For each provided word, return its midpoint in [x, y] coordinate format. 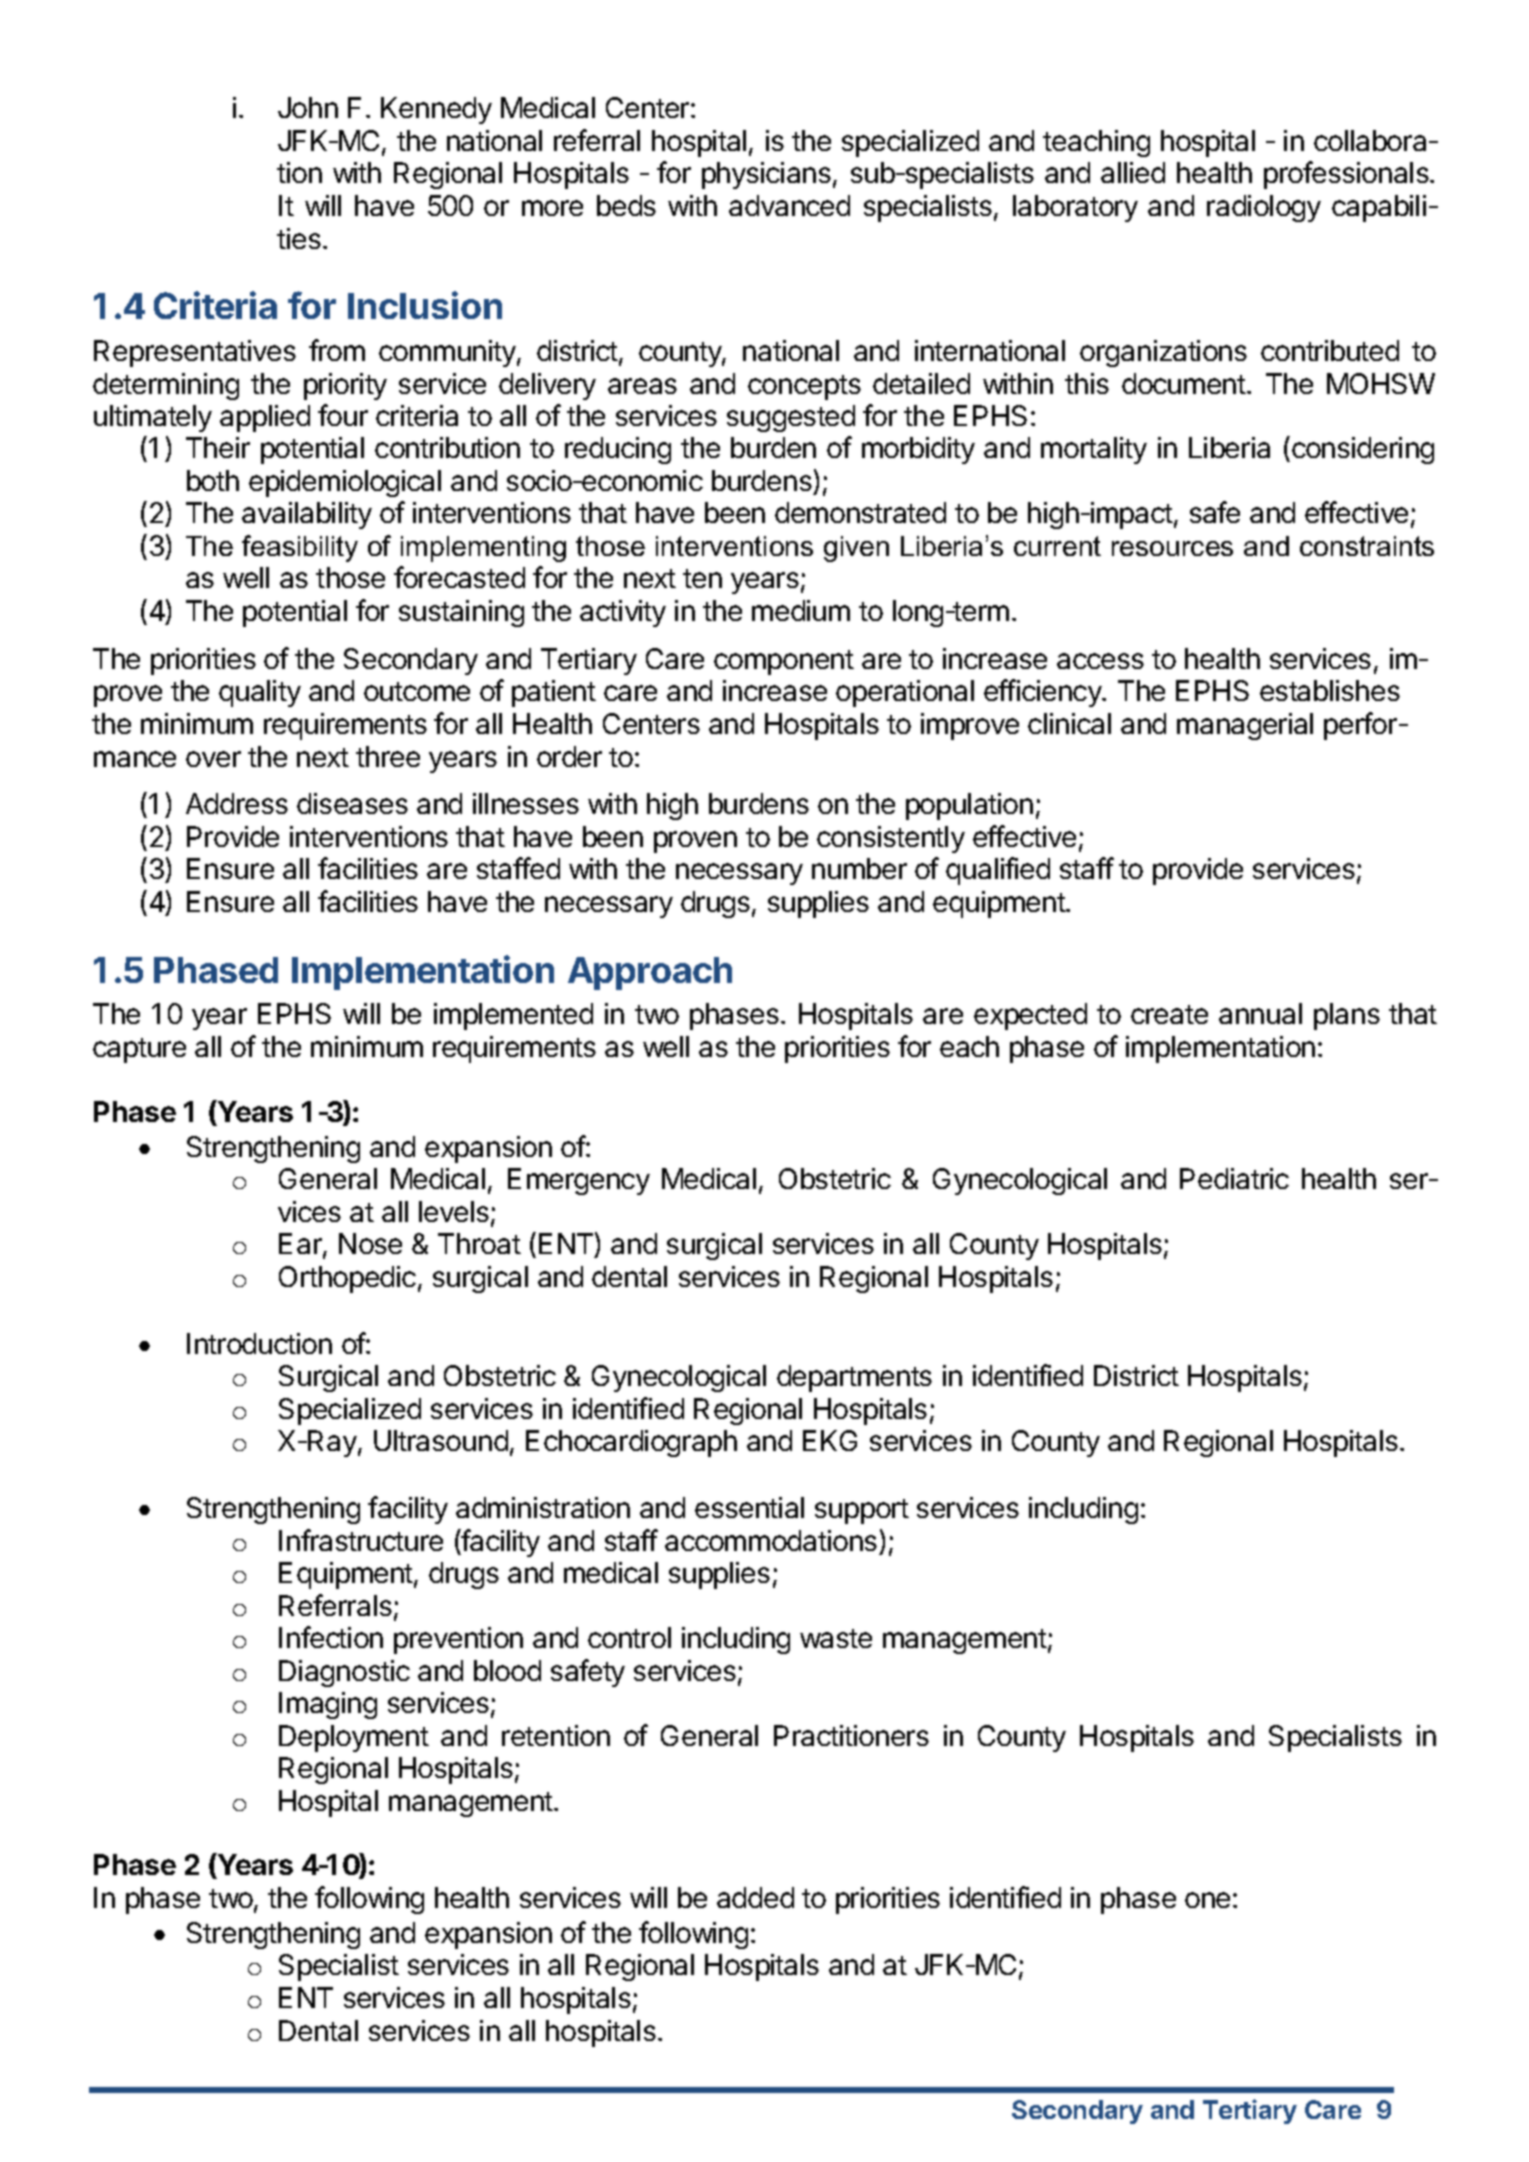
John [308, 107]
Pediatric [1234, 1178]
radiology [1264, 208]
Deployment [354, 1738]
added [755, 1897]
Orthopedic [347, 1279]
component [784, 662]
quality [260, 693]
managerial [1245, 726]
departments [854, 1378]
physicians [766, 175]
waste [836, 1638]
